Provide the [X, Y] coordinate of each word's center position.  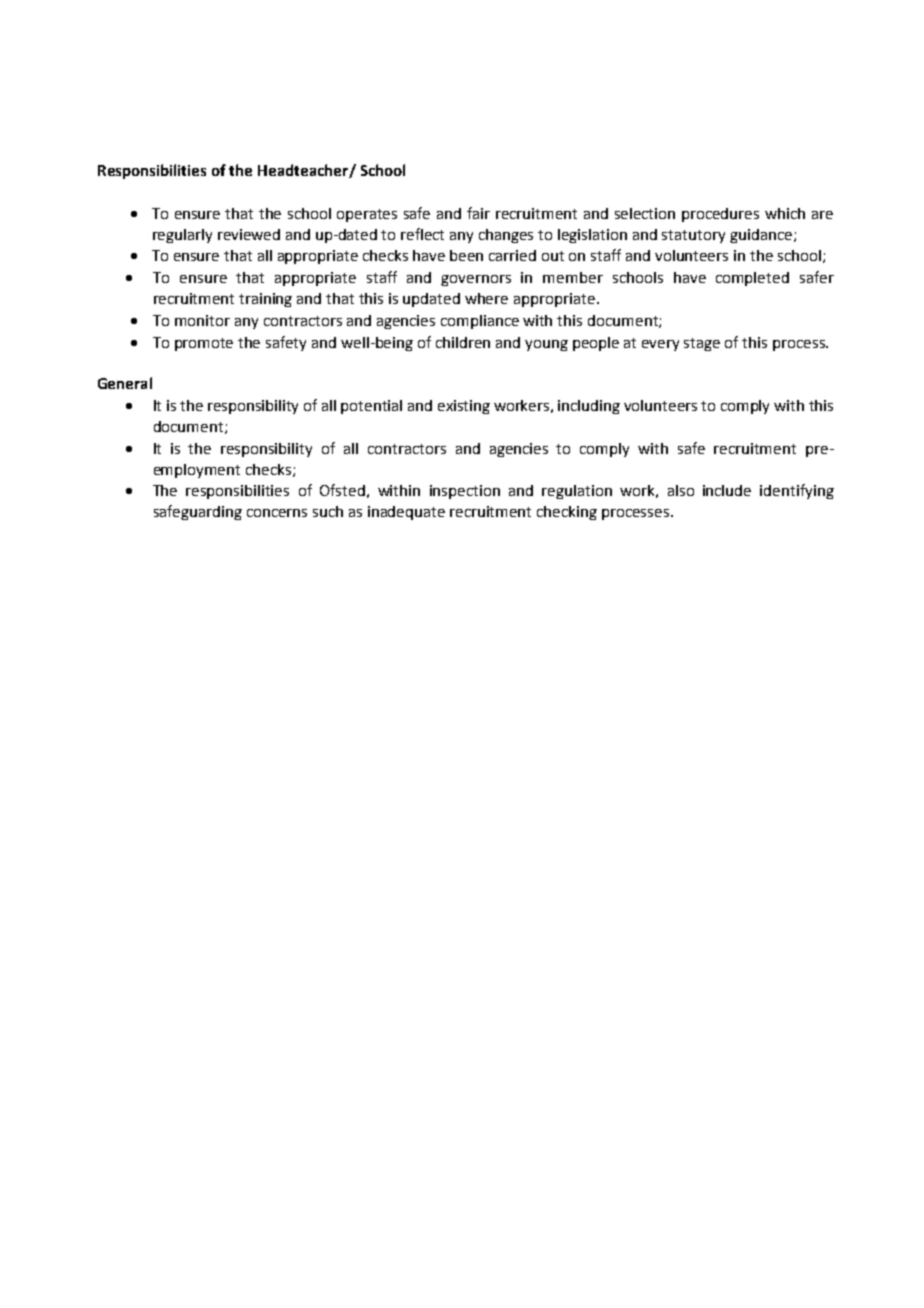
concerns [277, 513]
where [486, 298]
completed [752, 279]
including [589, 407]
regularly [182, 236]
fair [478, 213]
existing [464, 407]
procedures [720, 215]
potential [371, 407]
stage [702, 344]
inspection [465, 492]
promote [204, 344]
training [265, 300]
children [463, 342]
